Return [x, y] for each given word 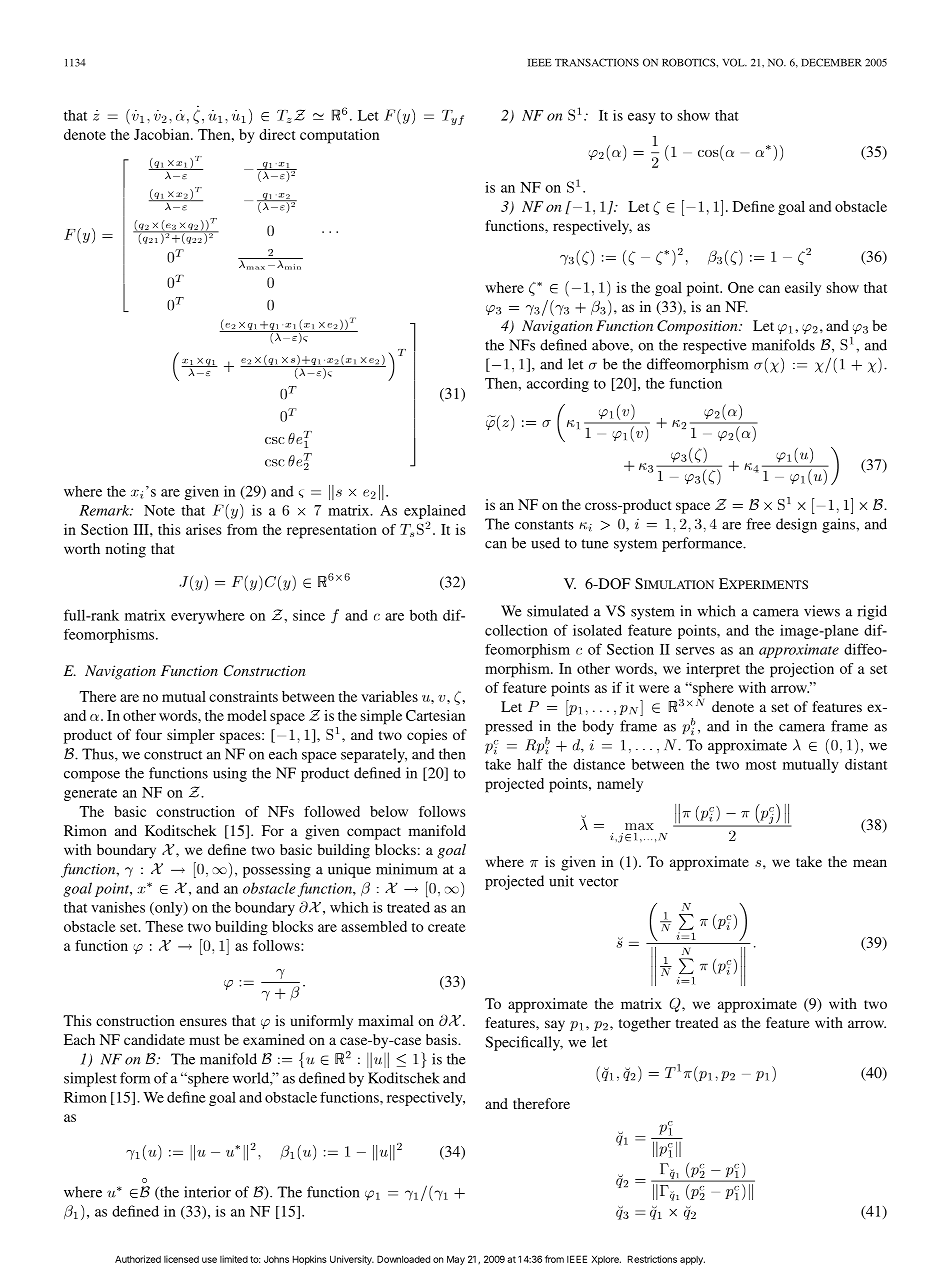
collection [516, 630]
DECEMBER [831, 62]
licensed [181, 1259]
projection [802, 670]
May [456, 1260]
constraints [243, 696]
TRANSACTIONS [597, 62]
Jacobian [163, 134]
